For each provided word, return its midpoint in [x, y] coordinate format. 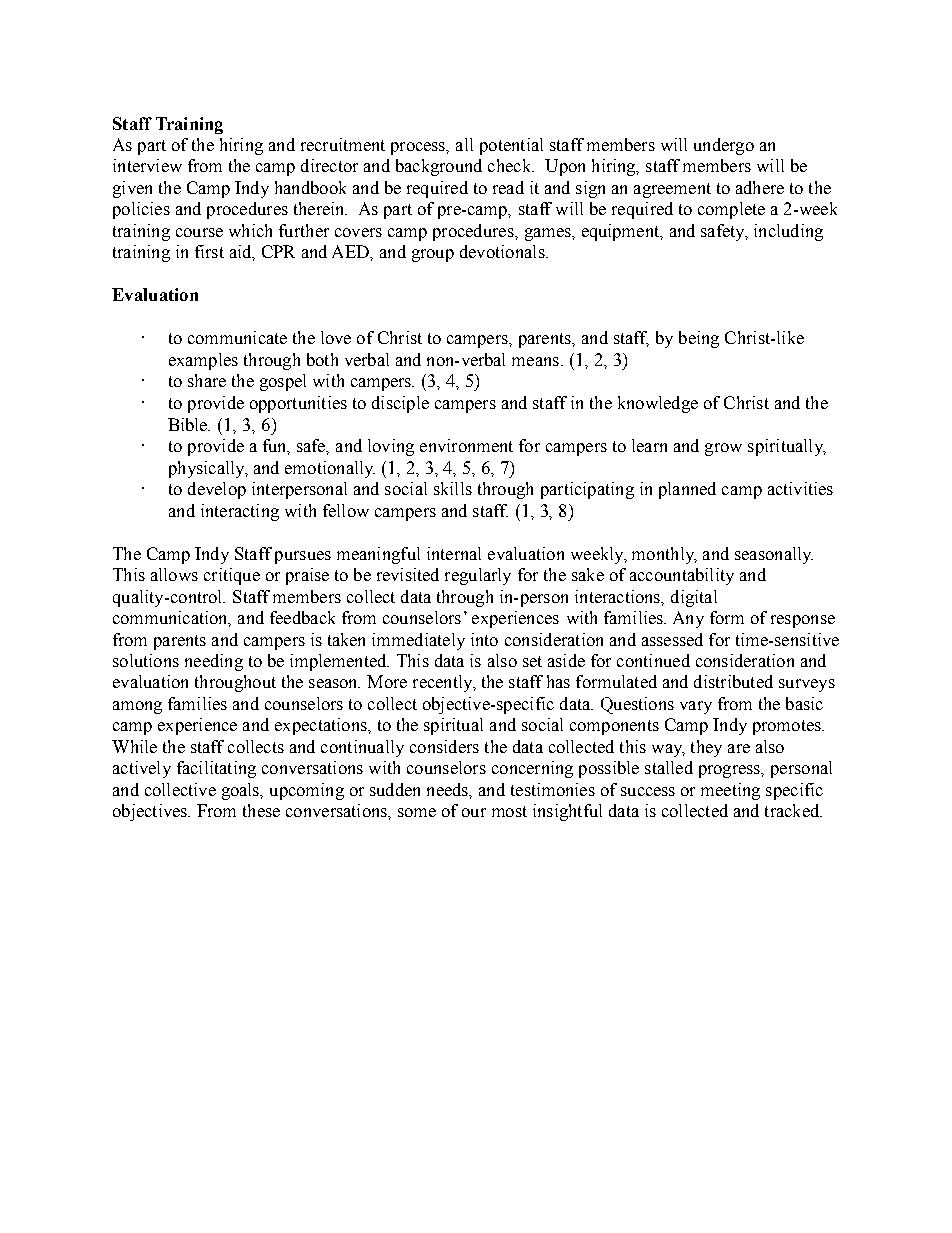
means [535, 361]
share [207, 380]
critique [232, 576]
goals [242, 791]
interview [147, 165]
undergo [724, 146]
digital [694, 598]
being [699, 339]
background [439, 167]
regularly [478, 576]
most [509, 811]
